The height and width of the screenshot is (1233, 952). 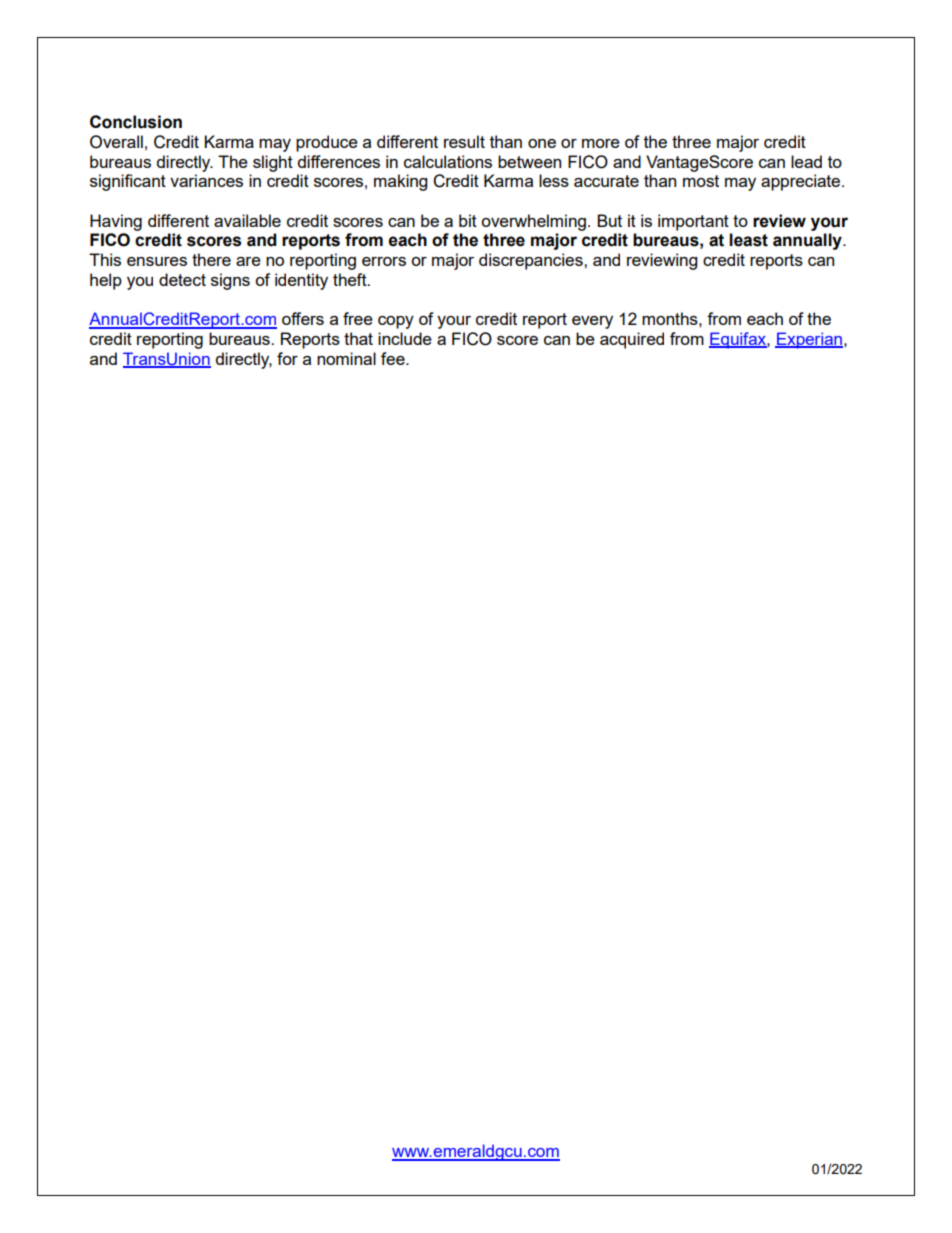 I want to click on for, so click(x=287, y=358).
